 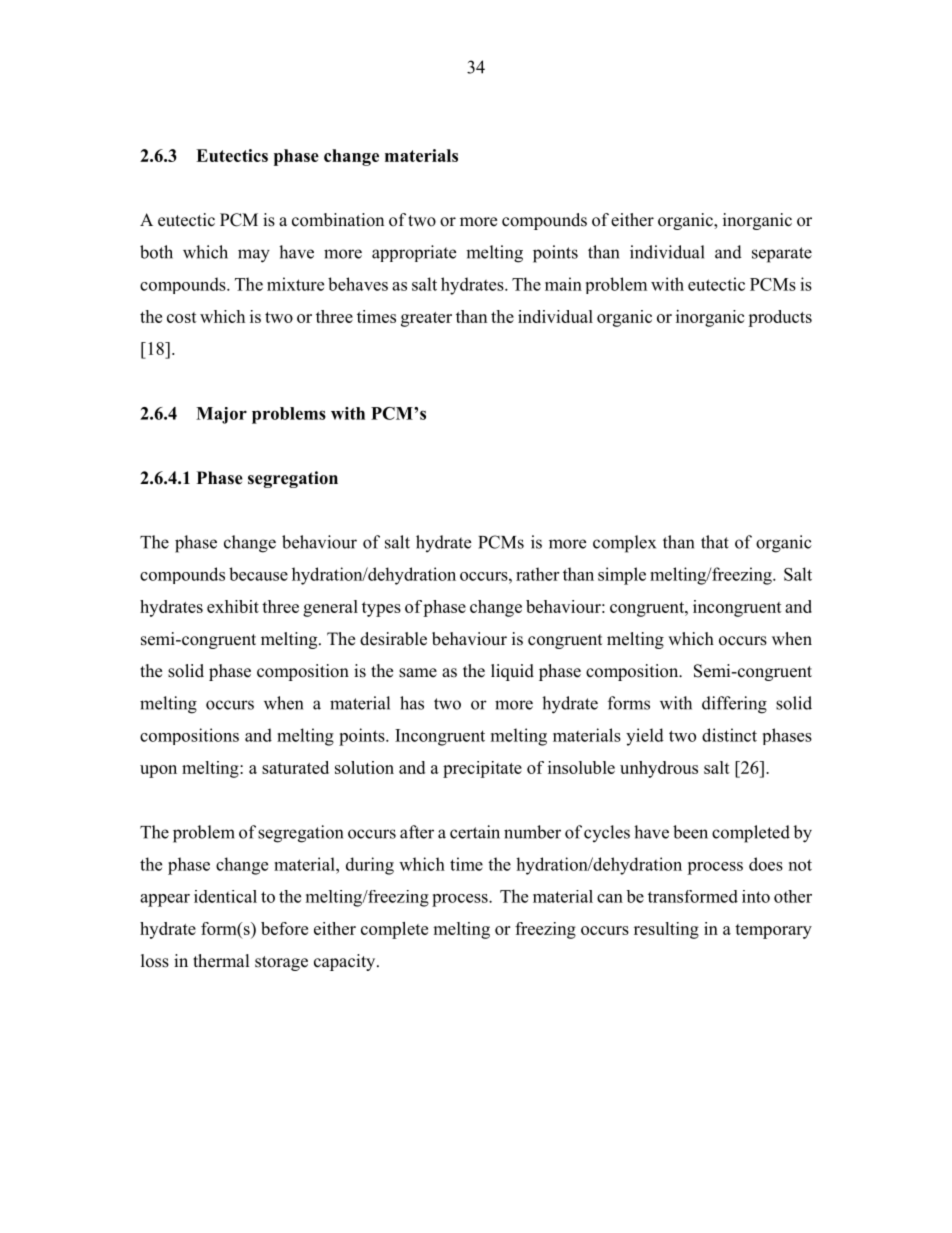 I want to click on exhibit, so click(x=233, y=606).
